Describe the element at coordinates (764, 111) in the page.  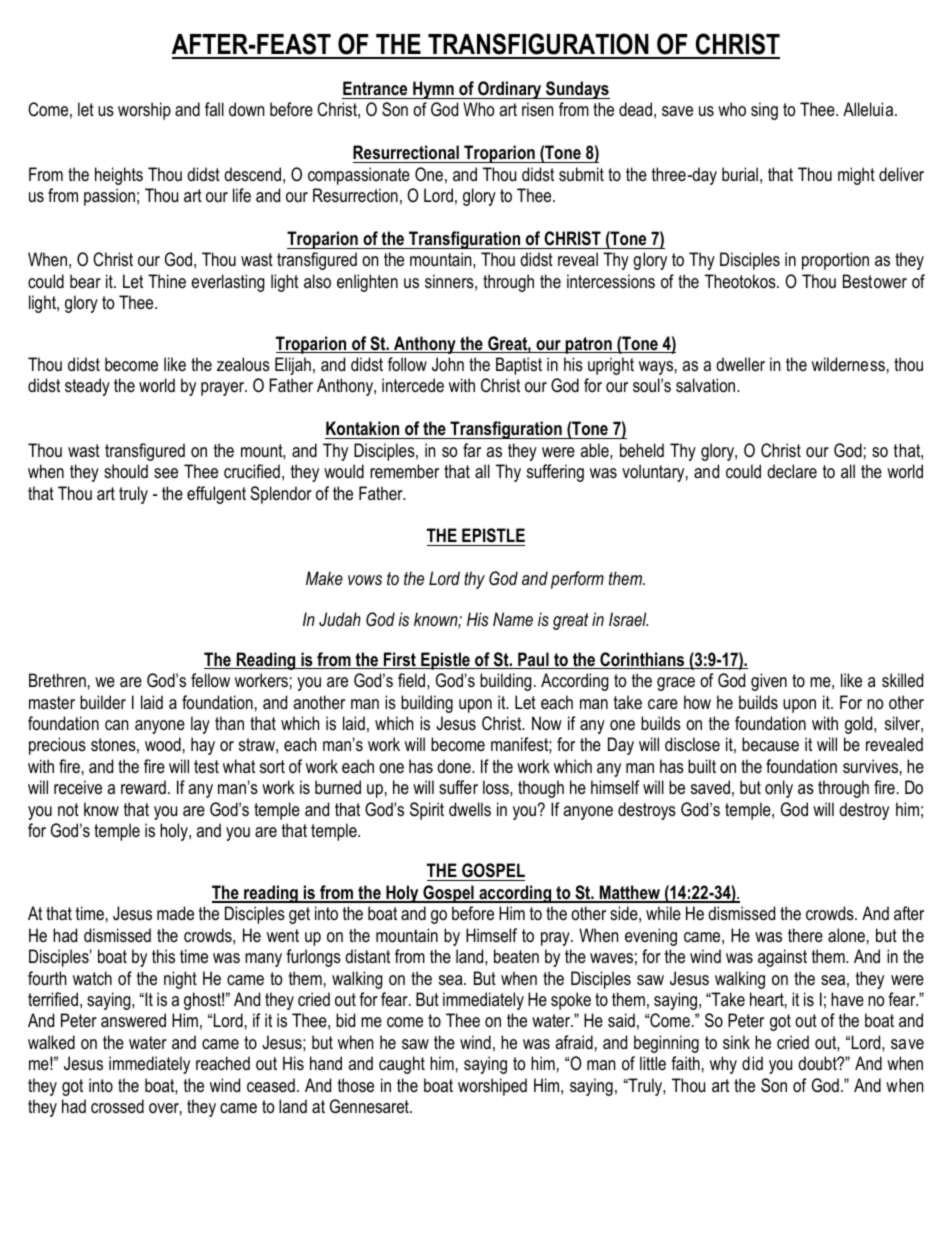
I see `sing` at that location.
